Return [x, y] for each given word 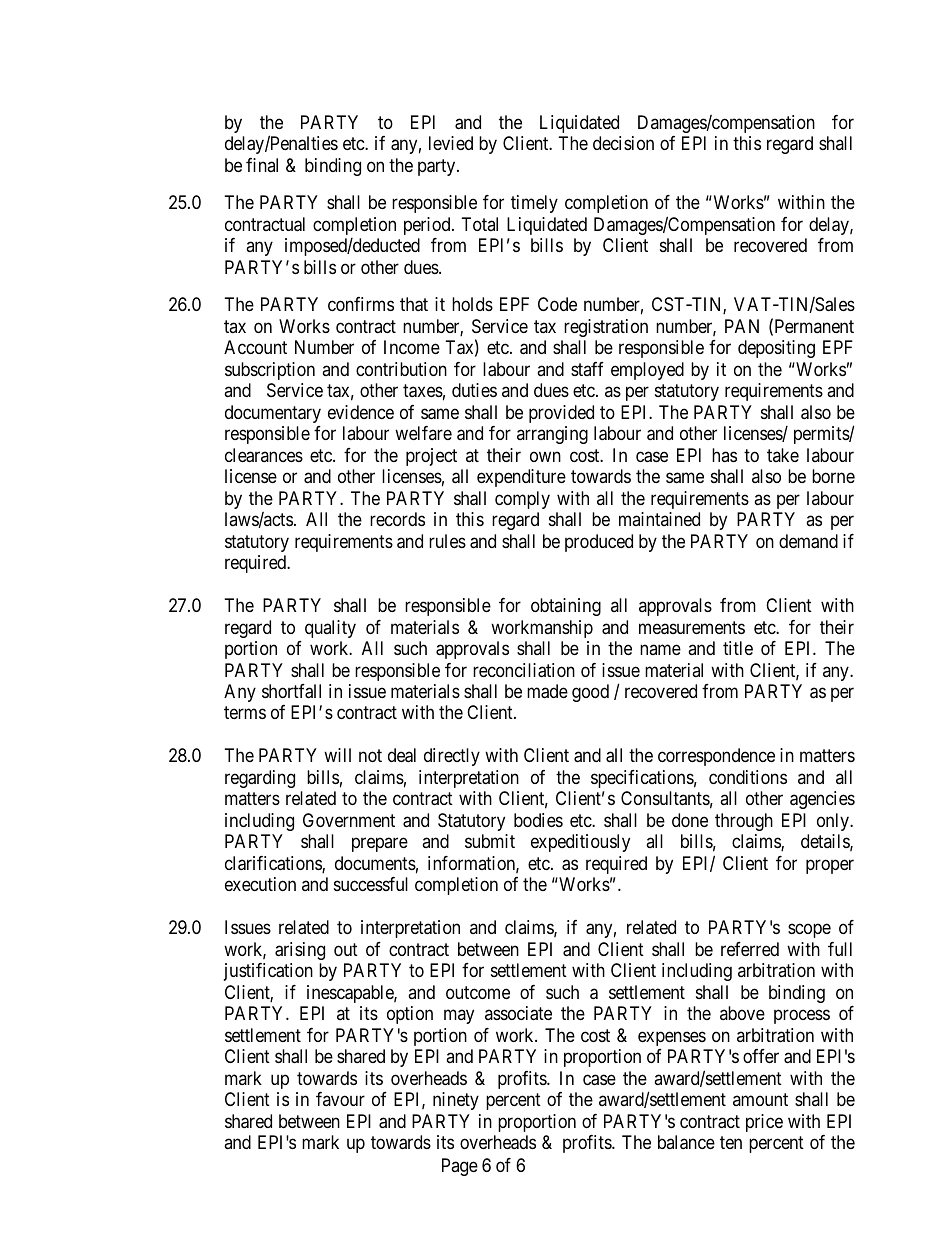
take [783, 455]
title [738, 648]
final [262, 165]
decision [623, 143]
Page [460, 1167]
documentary [273, 414]
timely [534, 204]
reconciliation [524, 670]
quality [330, 629]
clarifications [274, 864]
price [764, 1123]
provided [561, 414]
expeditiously [580, 843]
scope [809, 931]
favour [340, 1099]
